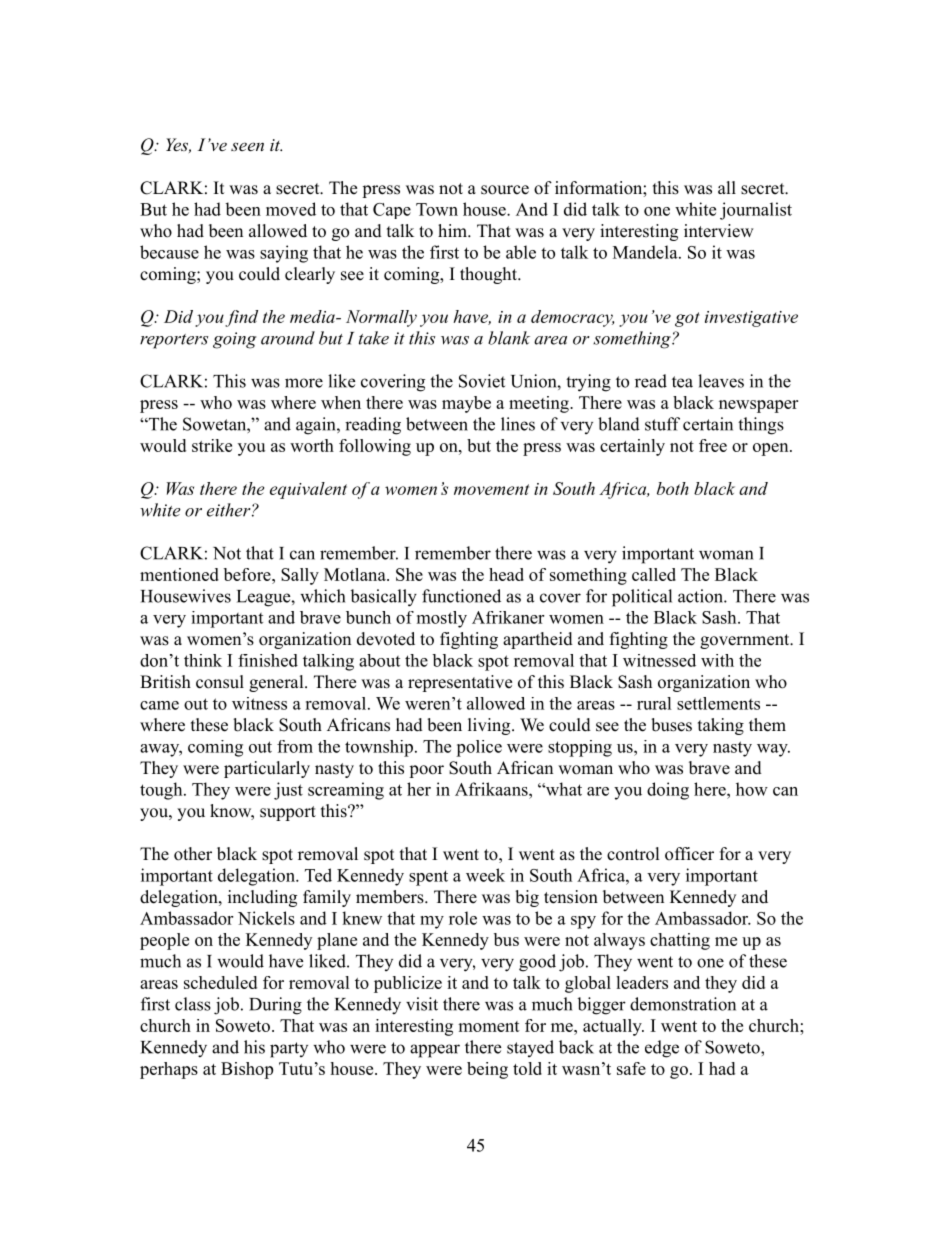 The image size is (952, 1233). Describe the element at coordinates (721, 726) in the image. I see `taking` at that location.
